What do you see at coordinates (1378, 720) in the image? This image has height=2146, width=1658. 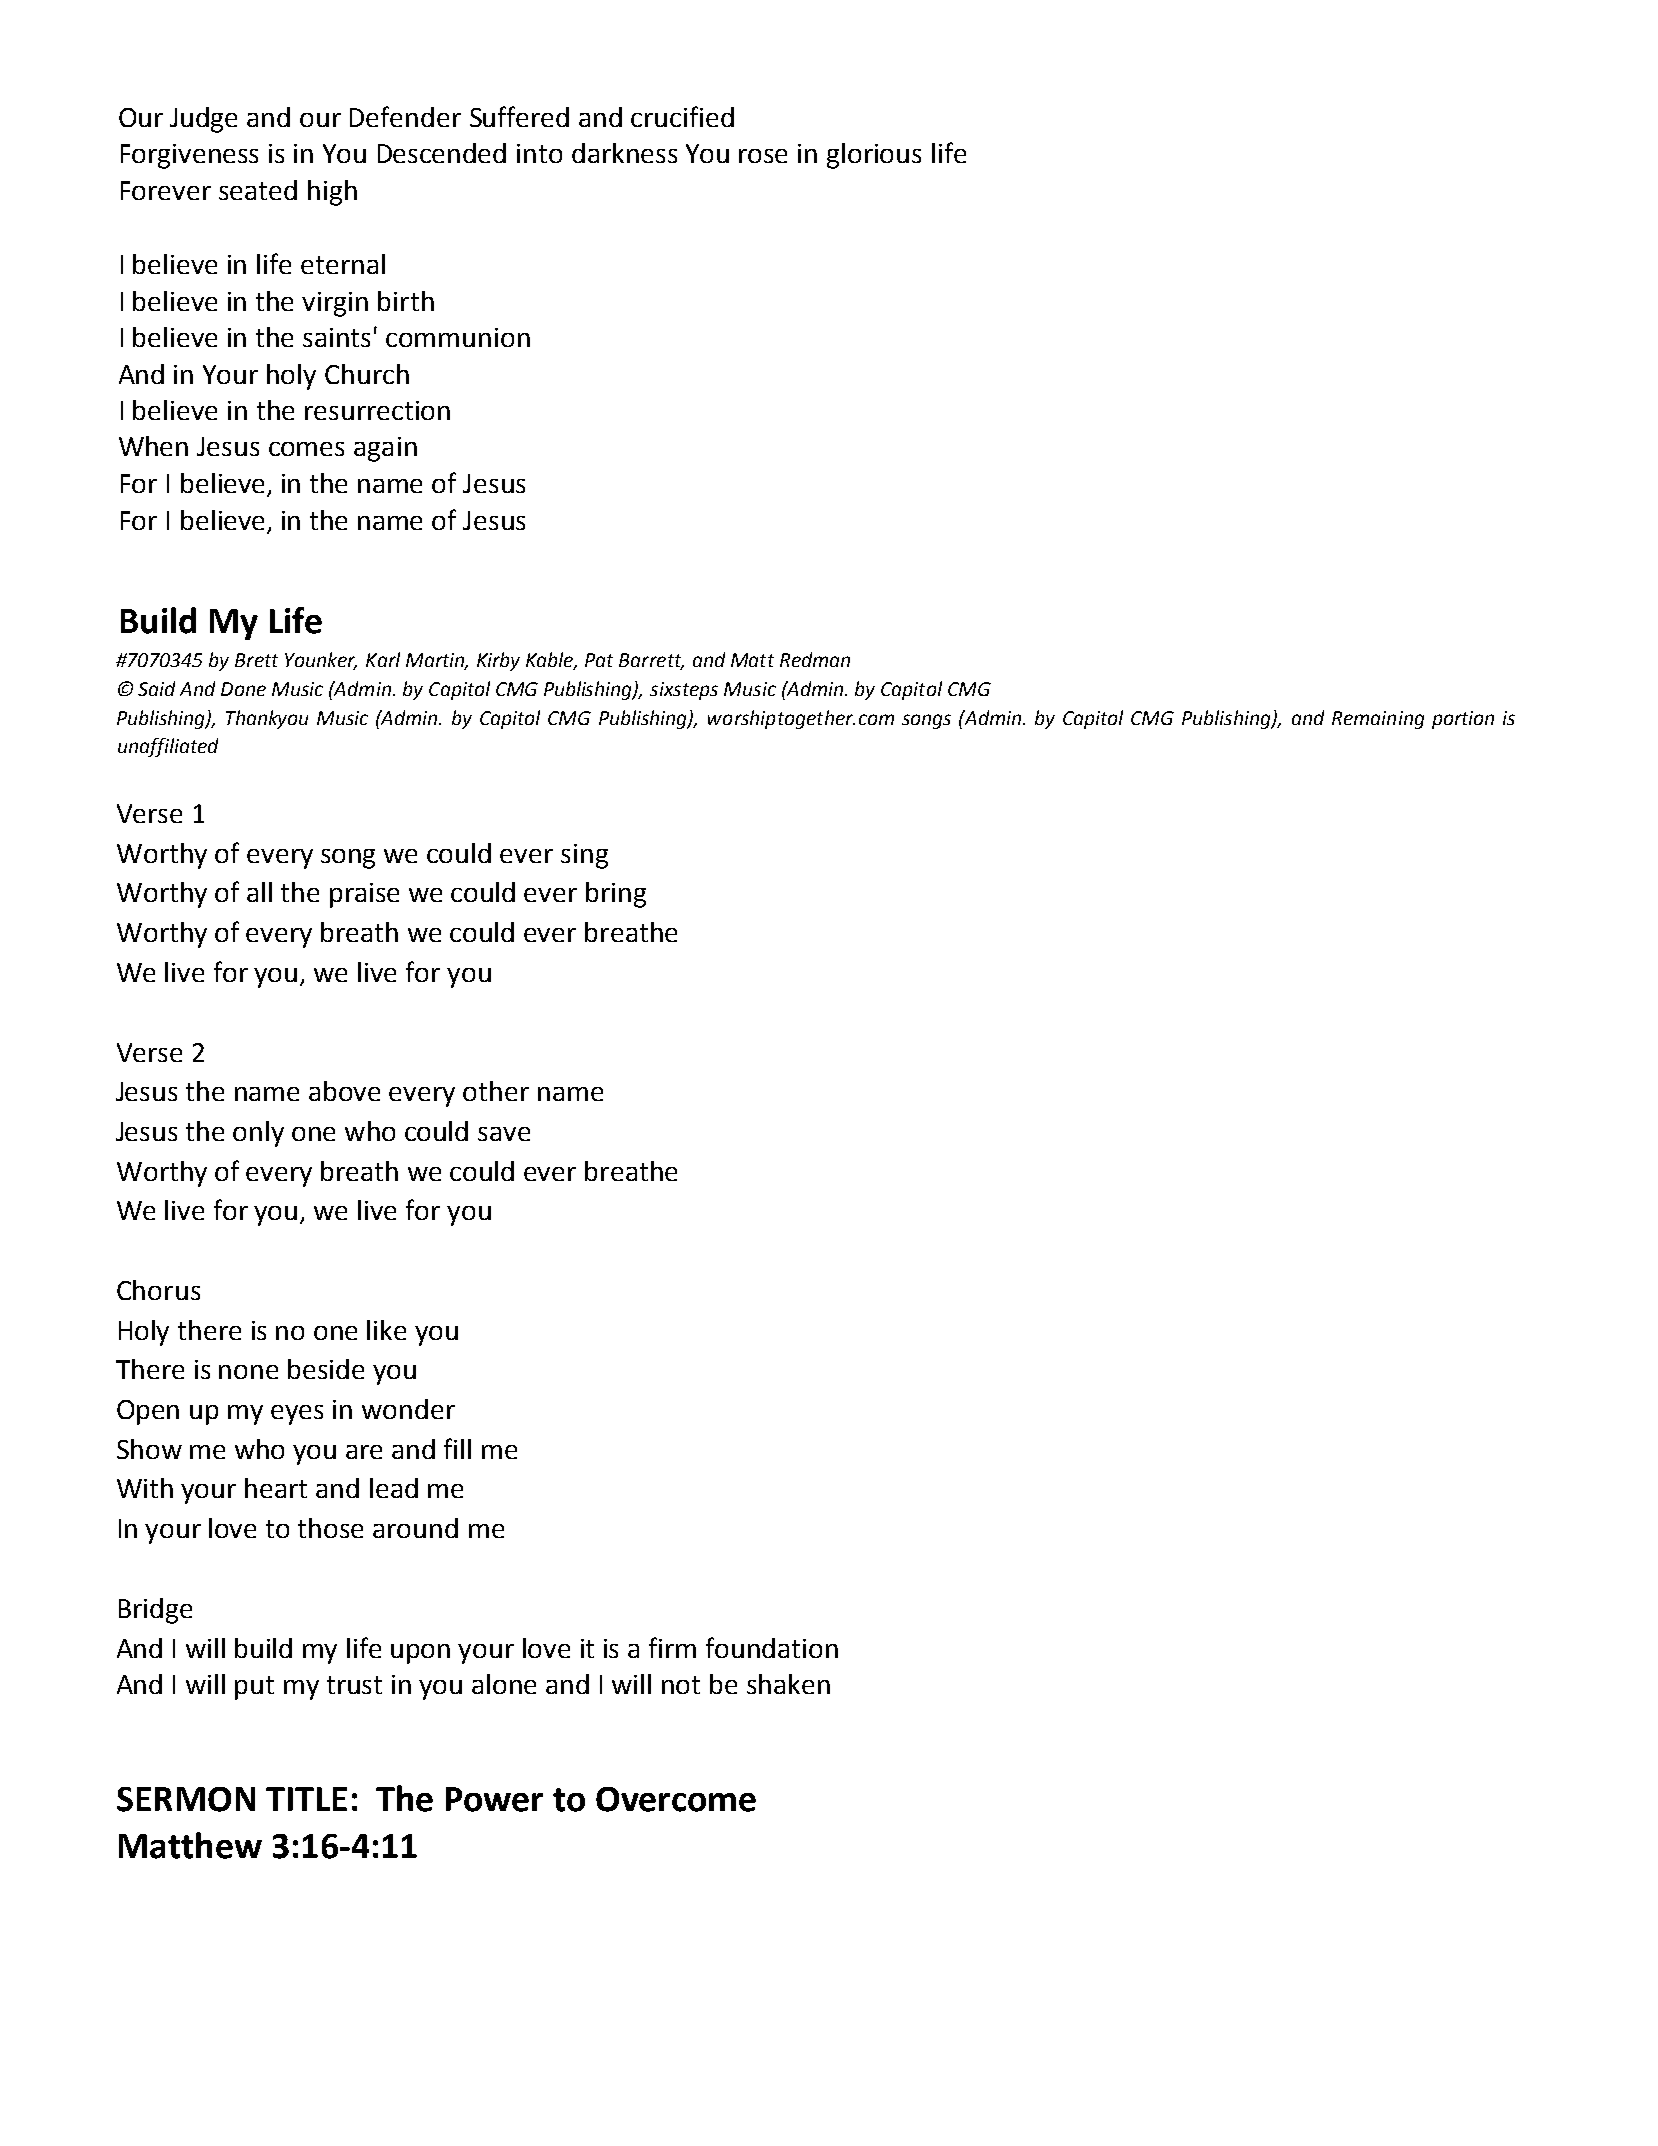 I see `Remaining` at bounding box center [1378, 720].
